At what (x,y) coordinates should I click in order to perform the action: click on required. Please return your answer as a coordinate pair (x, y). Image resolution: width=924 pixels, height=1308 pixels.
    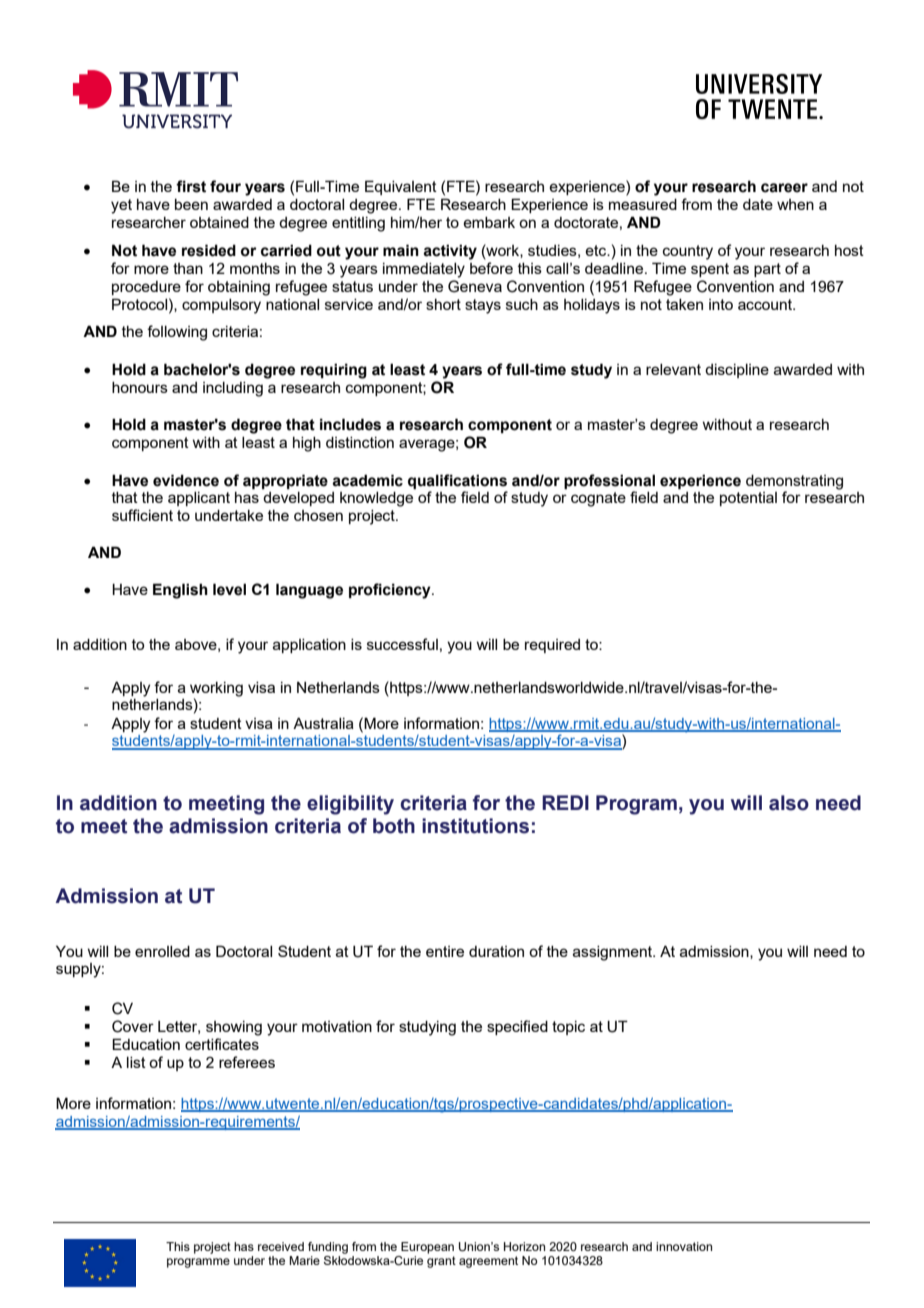
    Looking at the image, I should click on (552, 646).
